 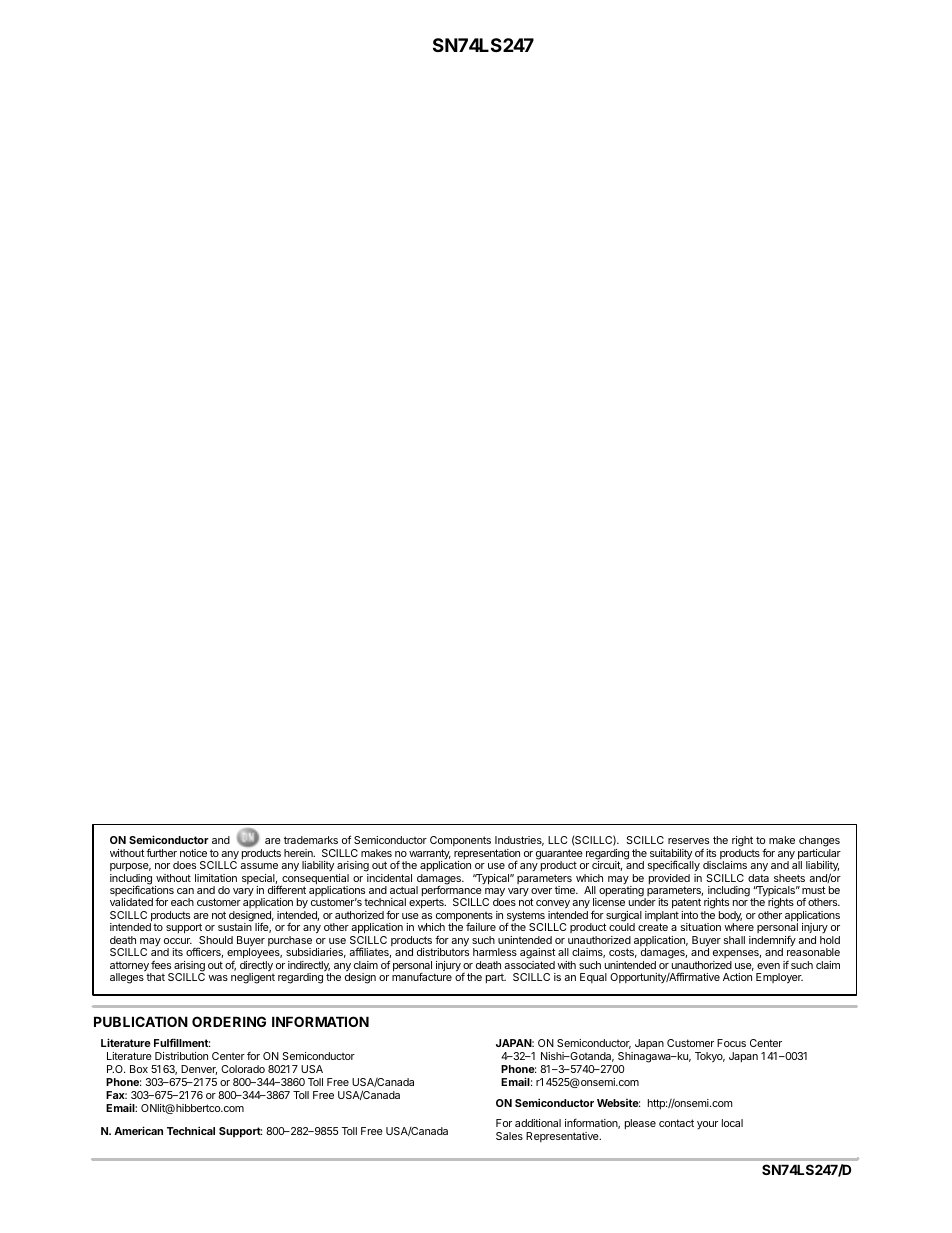 What do you see at coordinates (218, 978) in the image?
I see `was` at bounding box center [218, 978].
